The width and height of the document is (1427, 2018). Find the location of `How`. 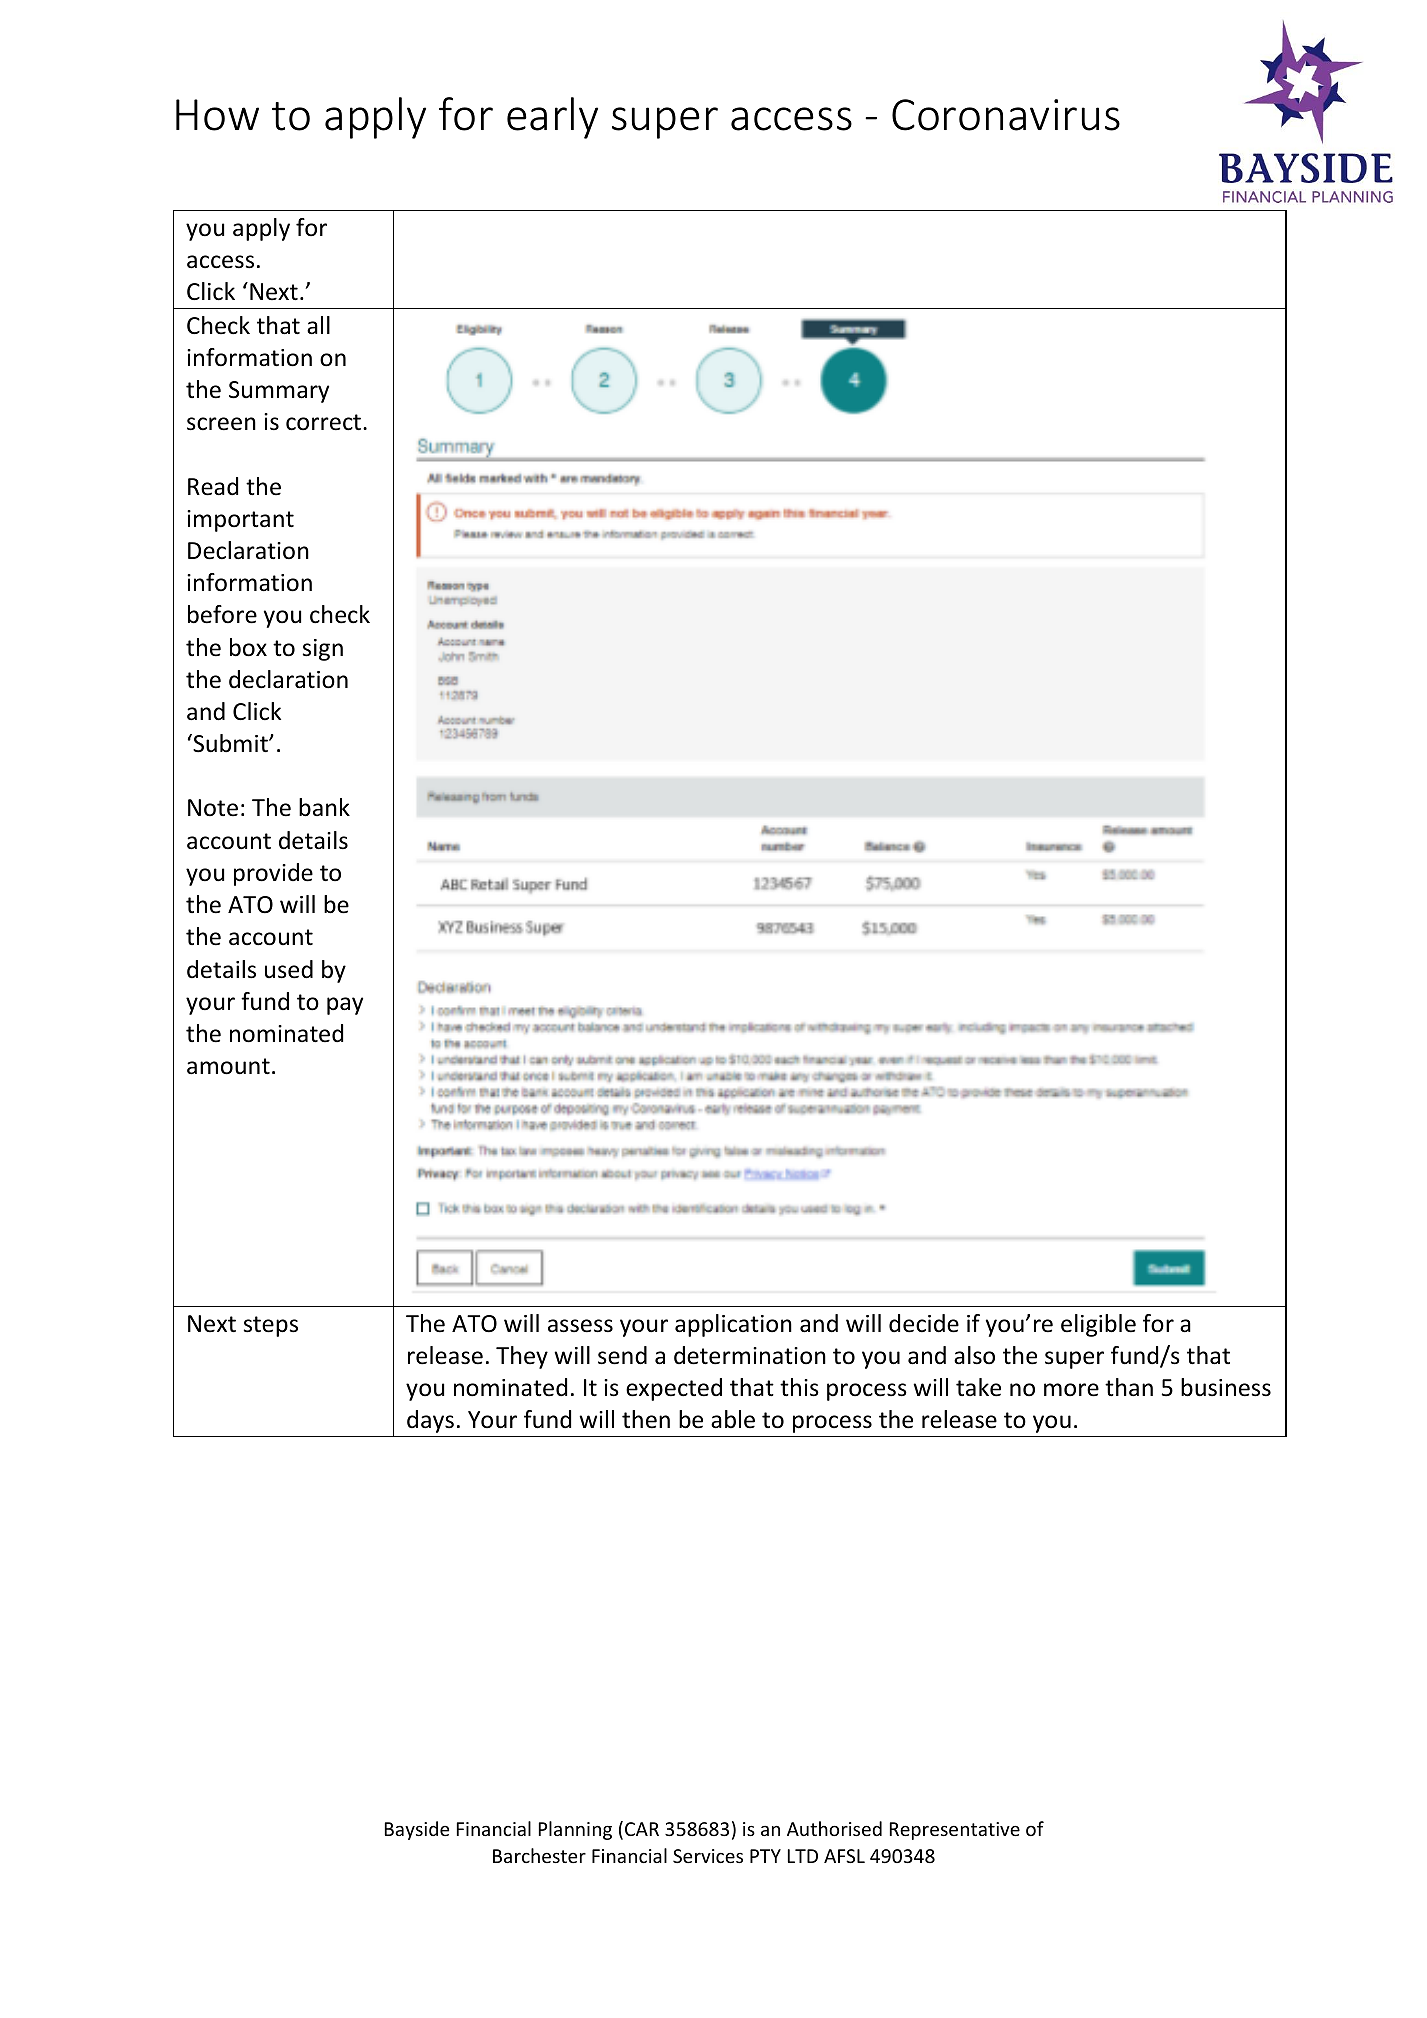

How is located at coordinates (217, 115).
